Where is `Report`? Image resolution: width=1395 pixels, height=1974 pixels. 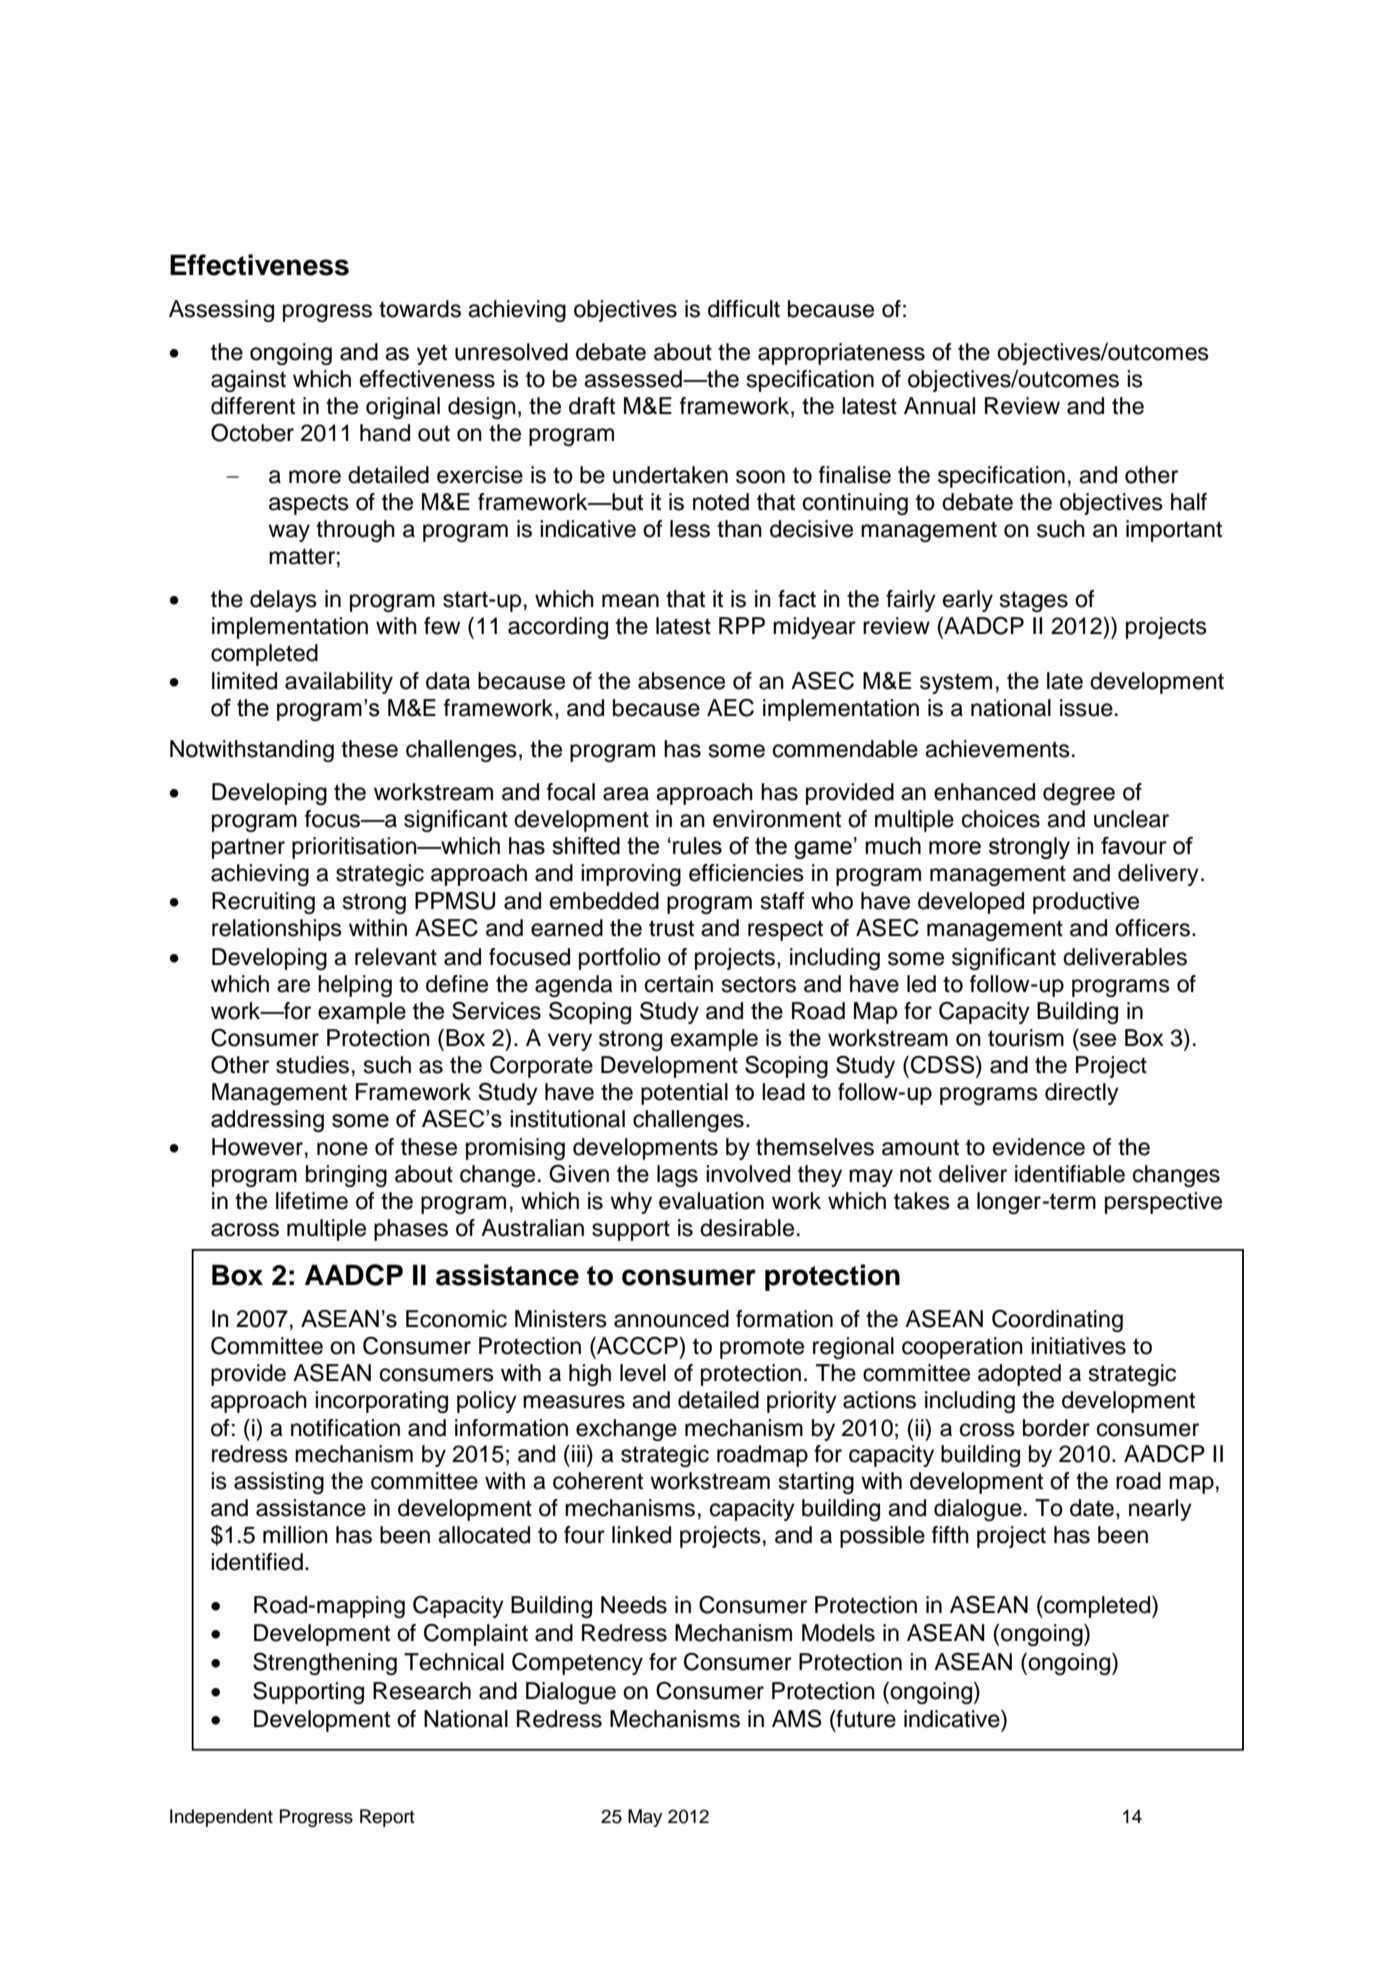 Report is located at coordinates (387, 1818).
